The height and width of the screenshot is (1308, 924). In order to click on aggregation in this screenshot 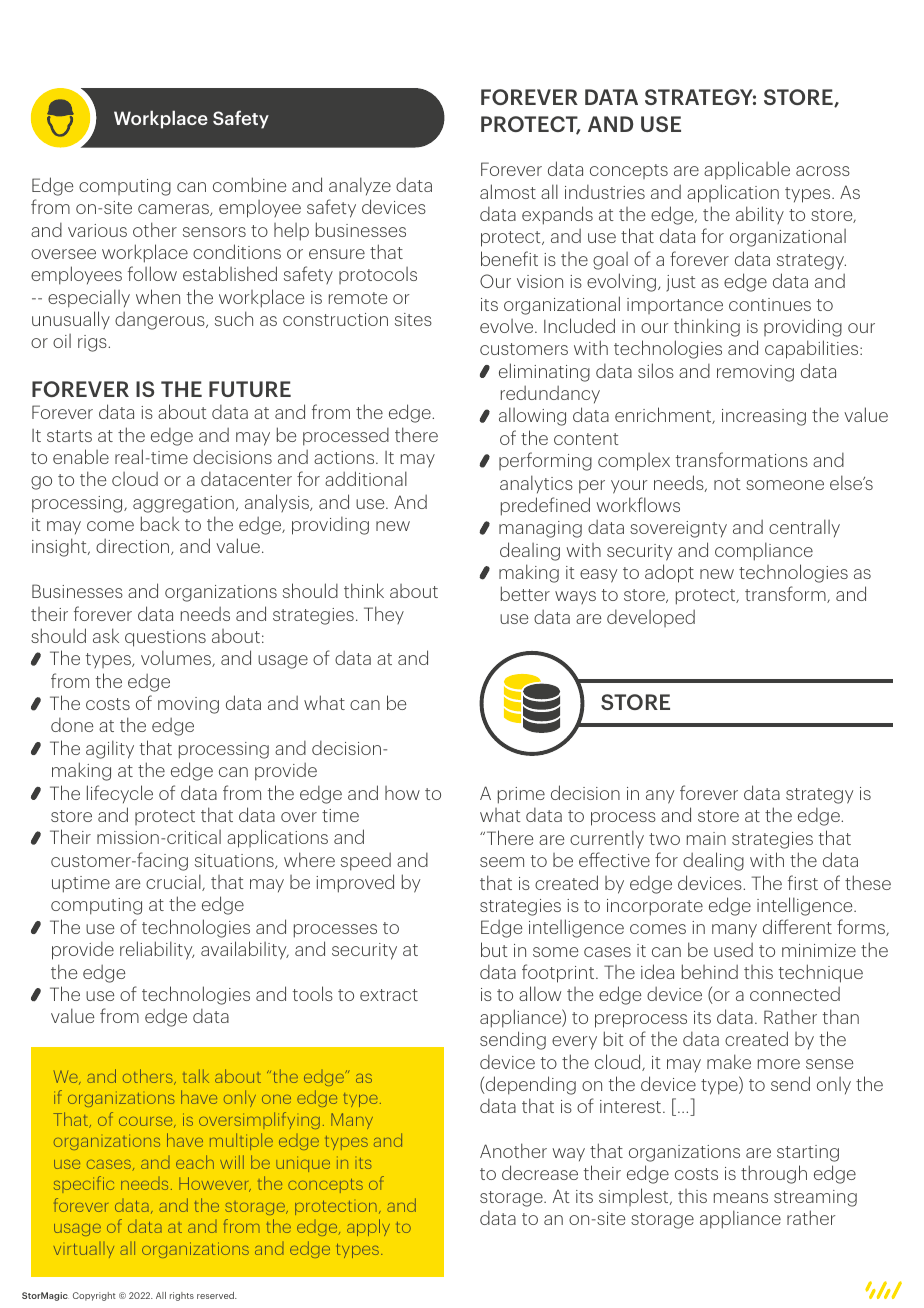, I will do `click(183, 504)`.
